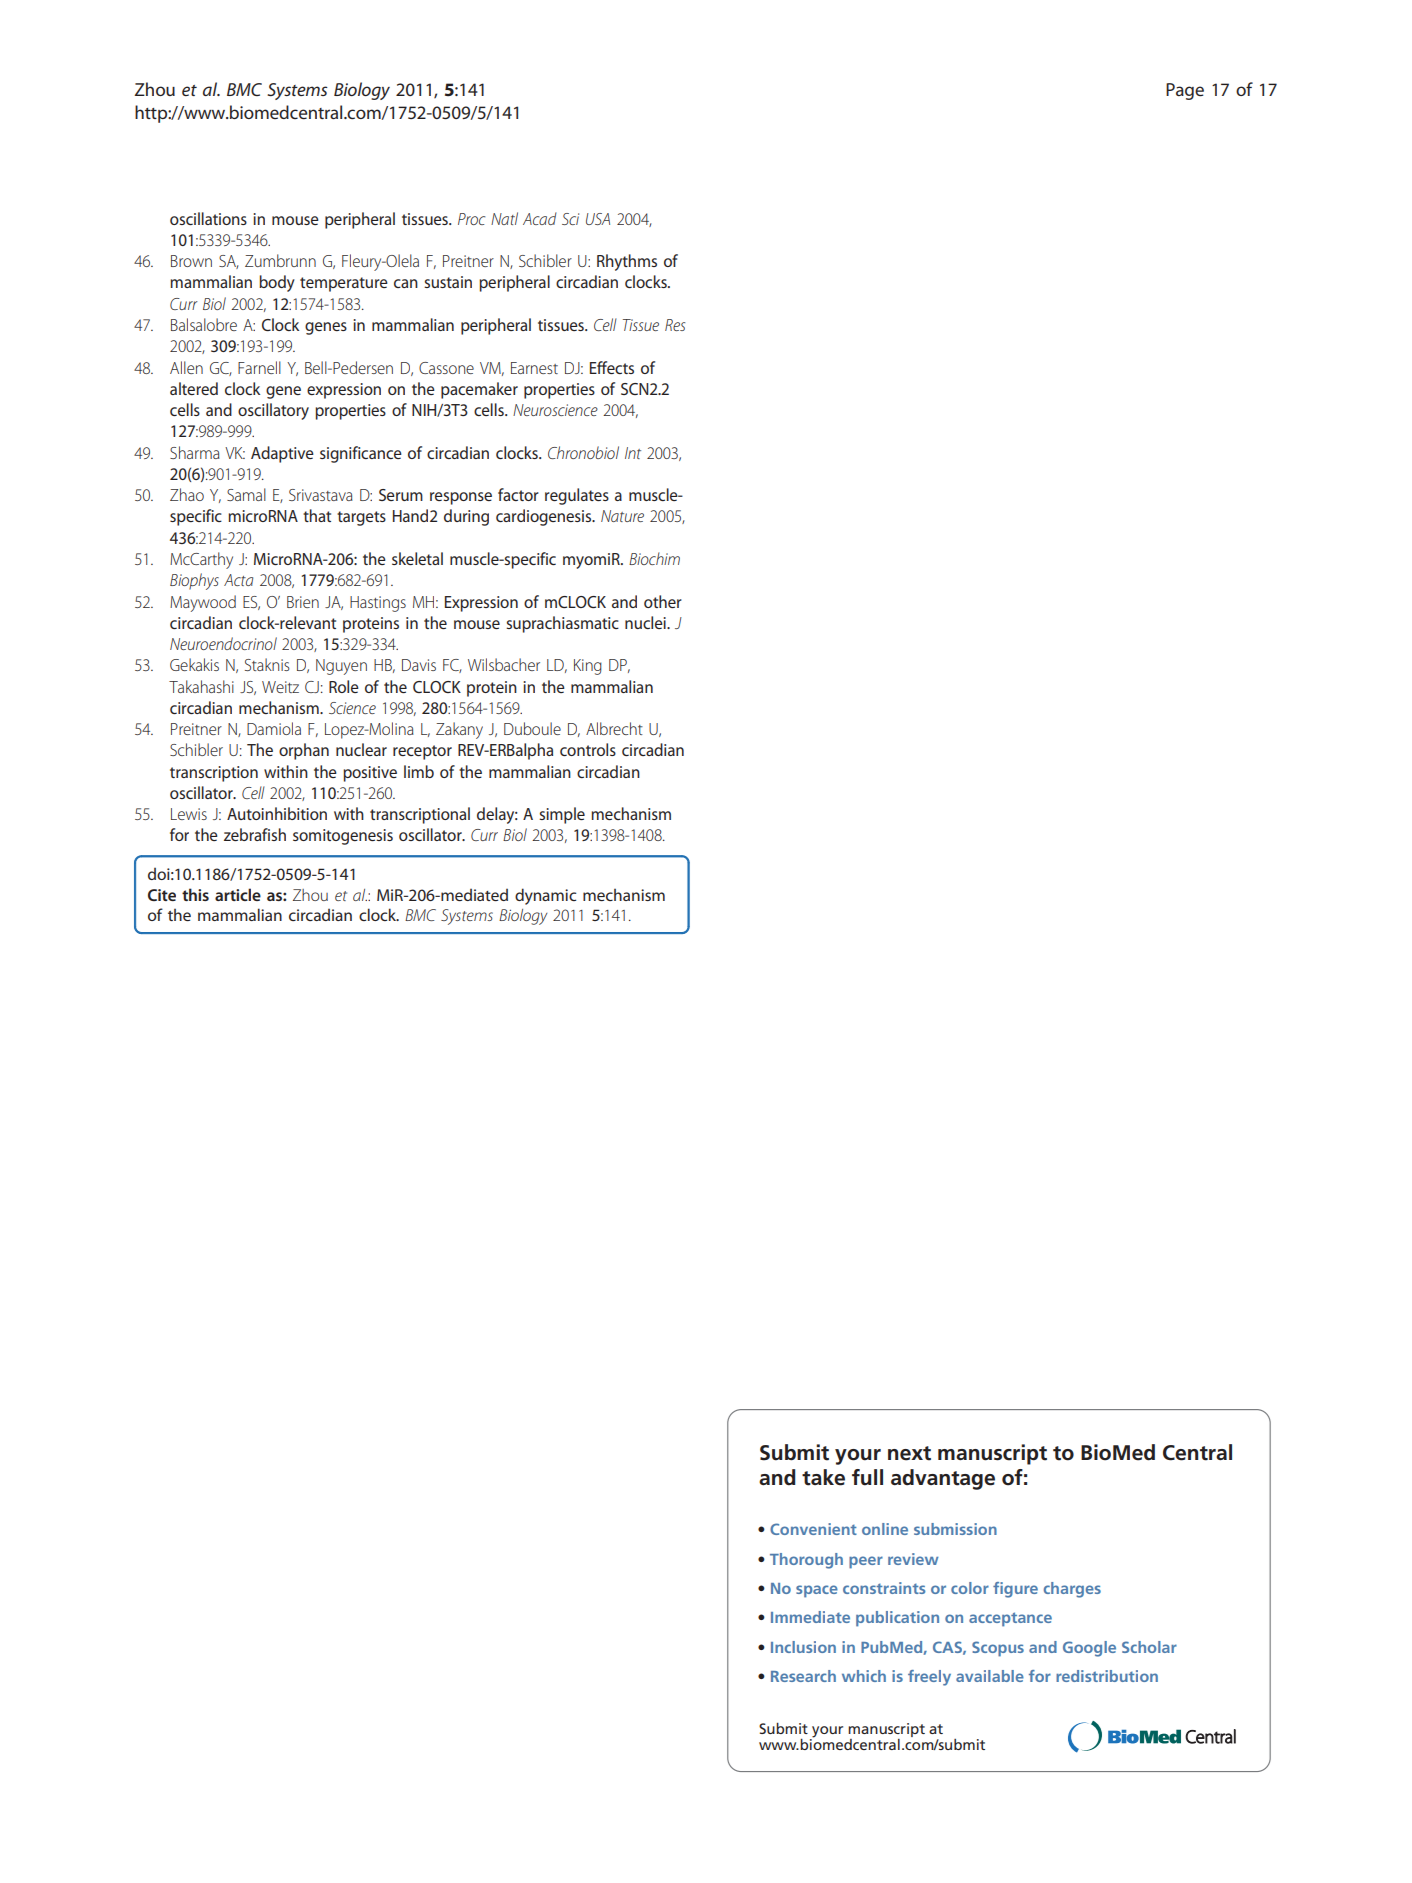 The image size is (1412, 1883). What do you see at coordinates (282, 454) in the image?
I see `Adaptive` at bounding box center [282, 454].
